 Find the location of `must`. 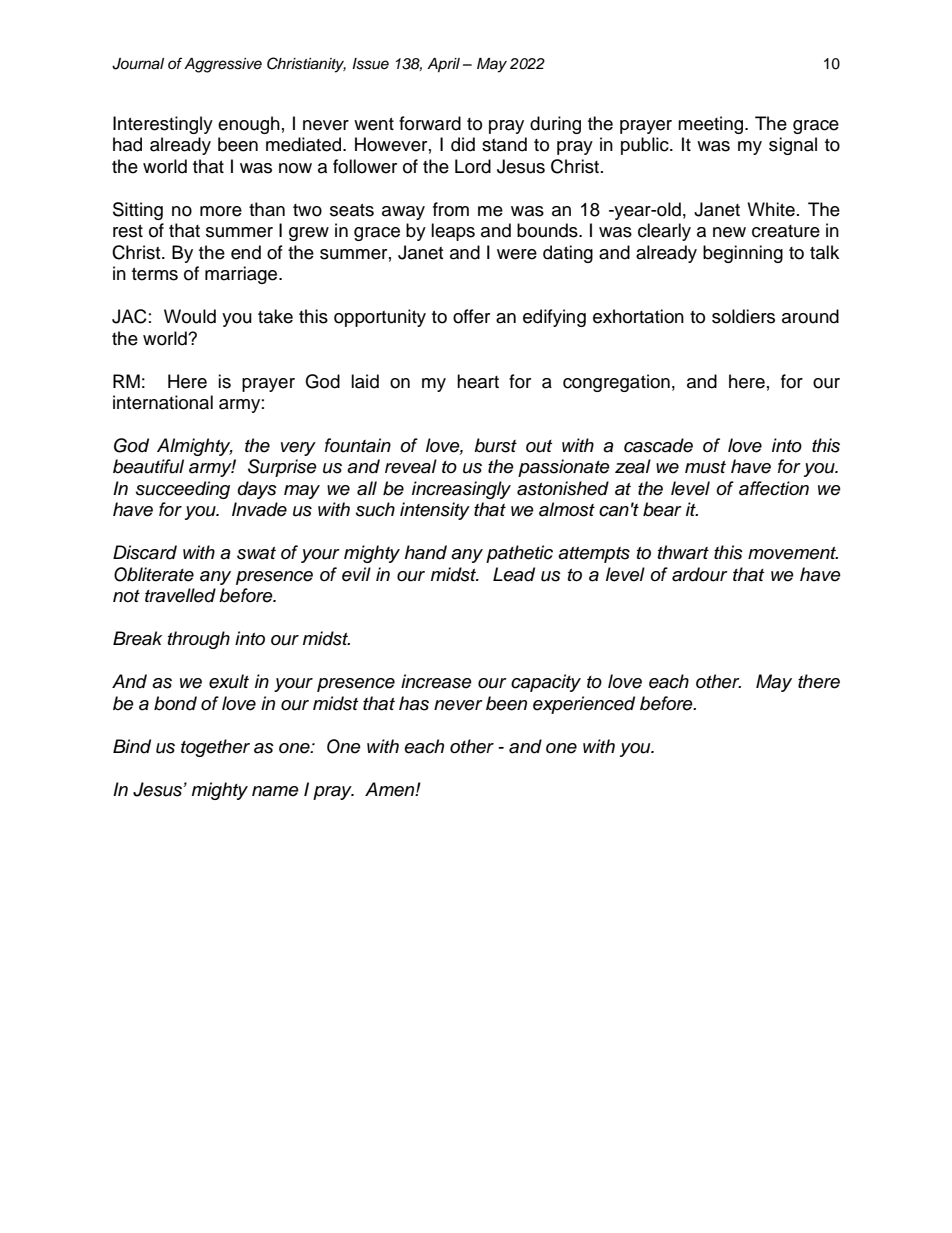

must is located at coordinates (705, 467).
